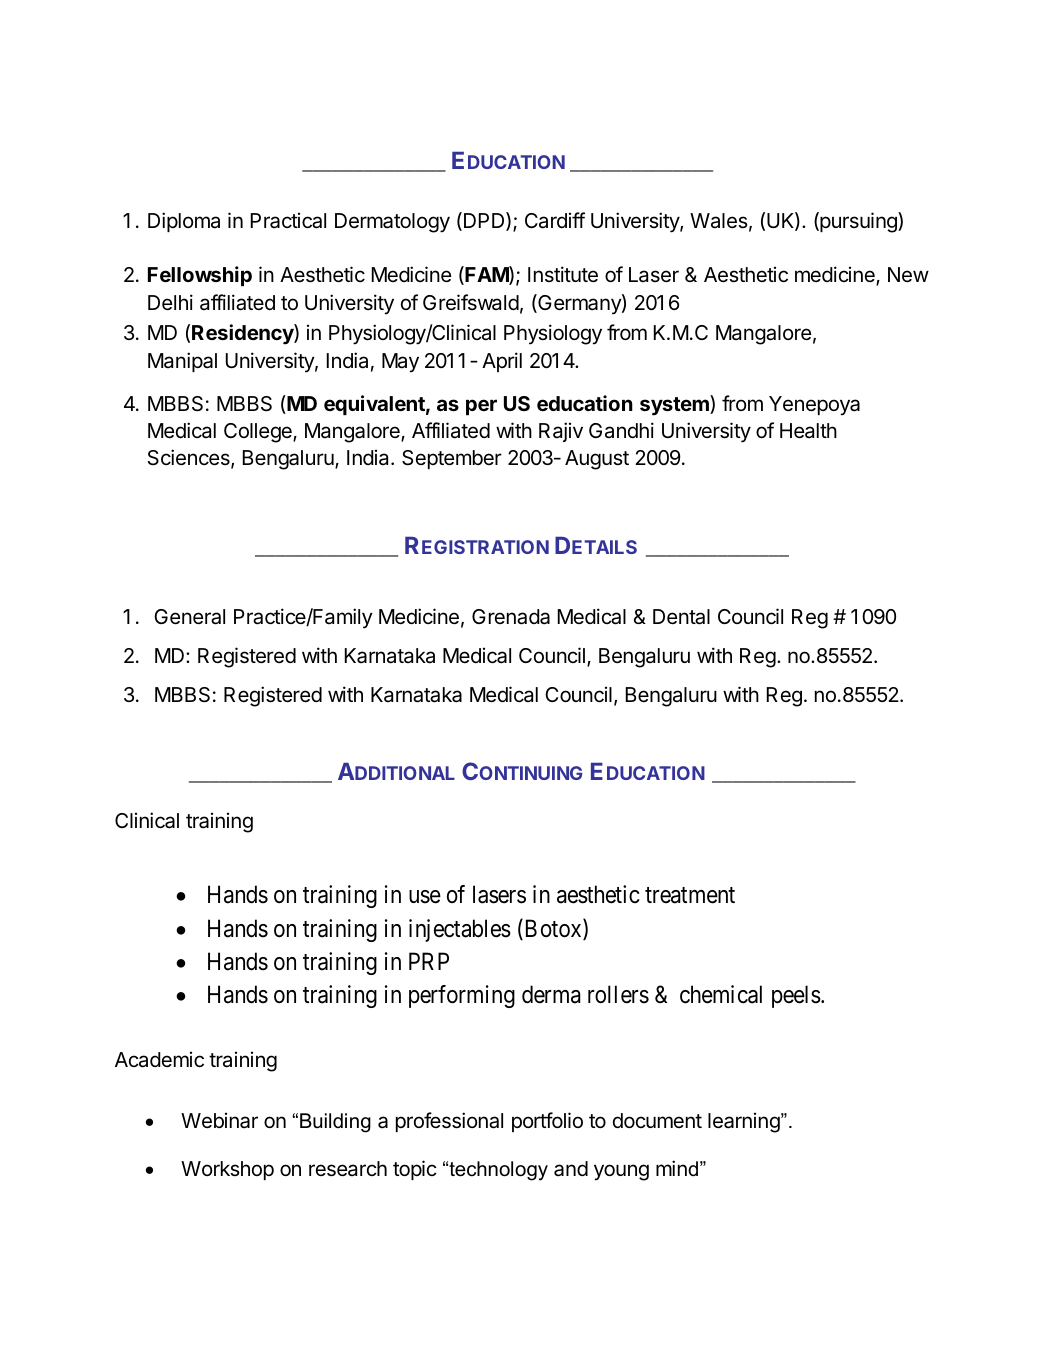  Describe the element at coordinates (288, 220) in the screenshot. I see `Practical` at that location.
